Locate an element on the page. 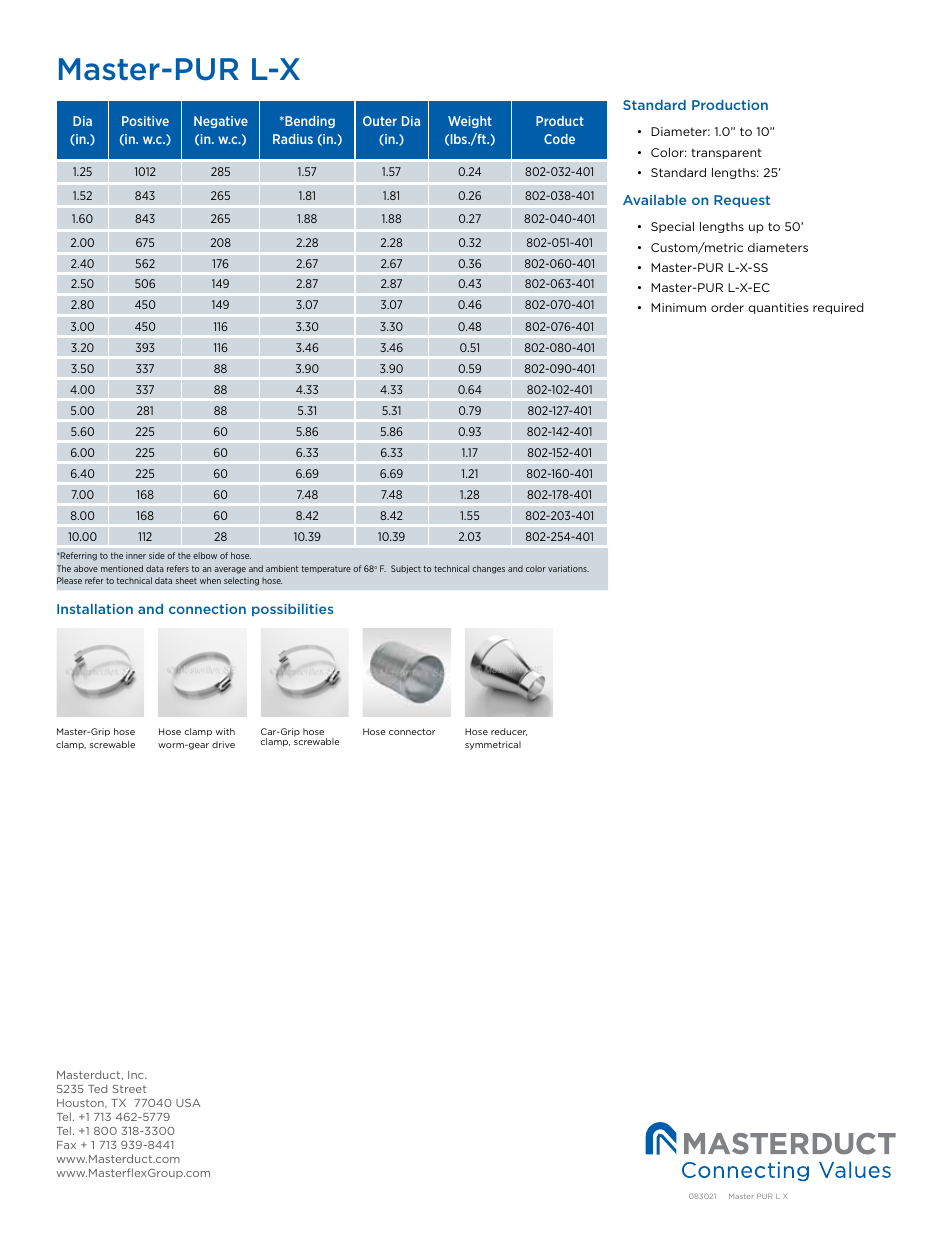 The image size is (952, 1233). transparent is located at coordinates (726, 153).
